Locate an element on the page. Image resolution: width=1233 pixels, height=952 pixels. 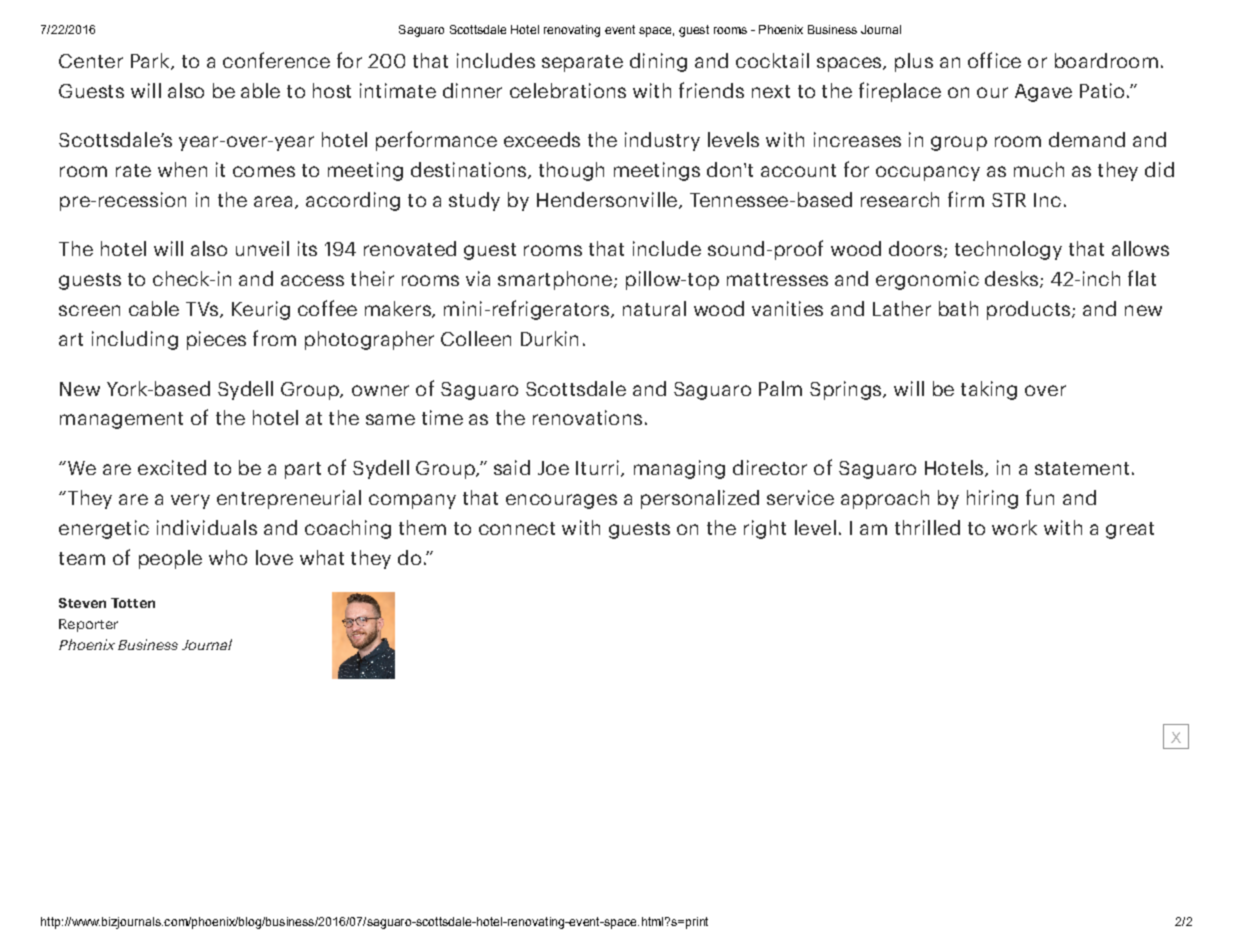
Park is located at coordinates (151, 61).
